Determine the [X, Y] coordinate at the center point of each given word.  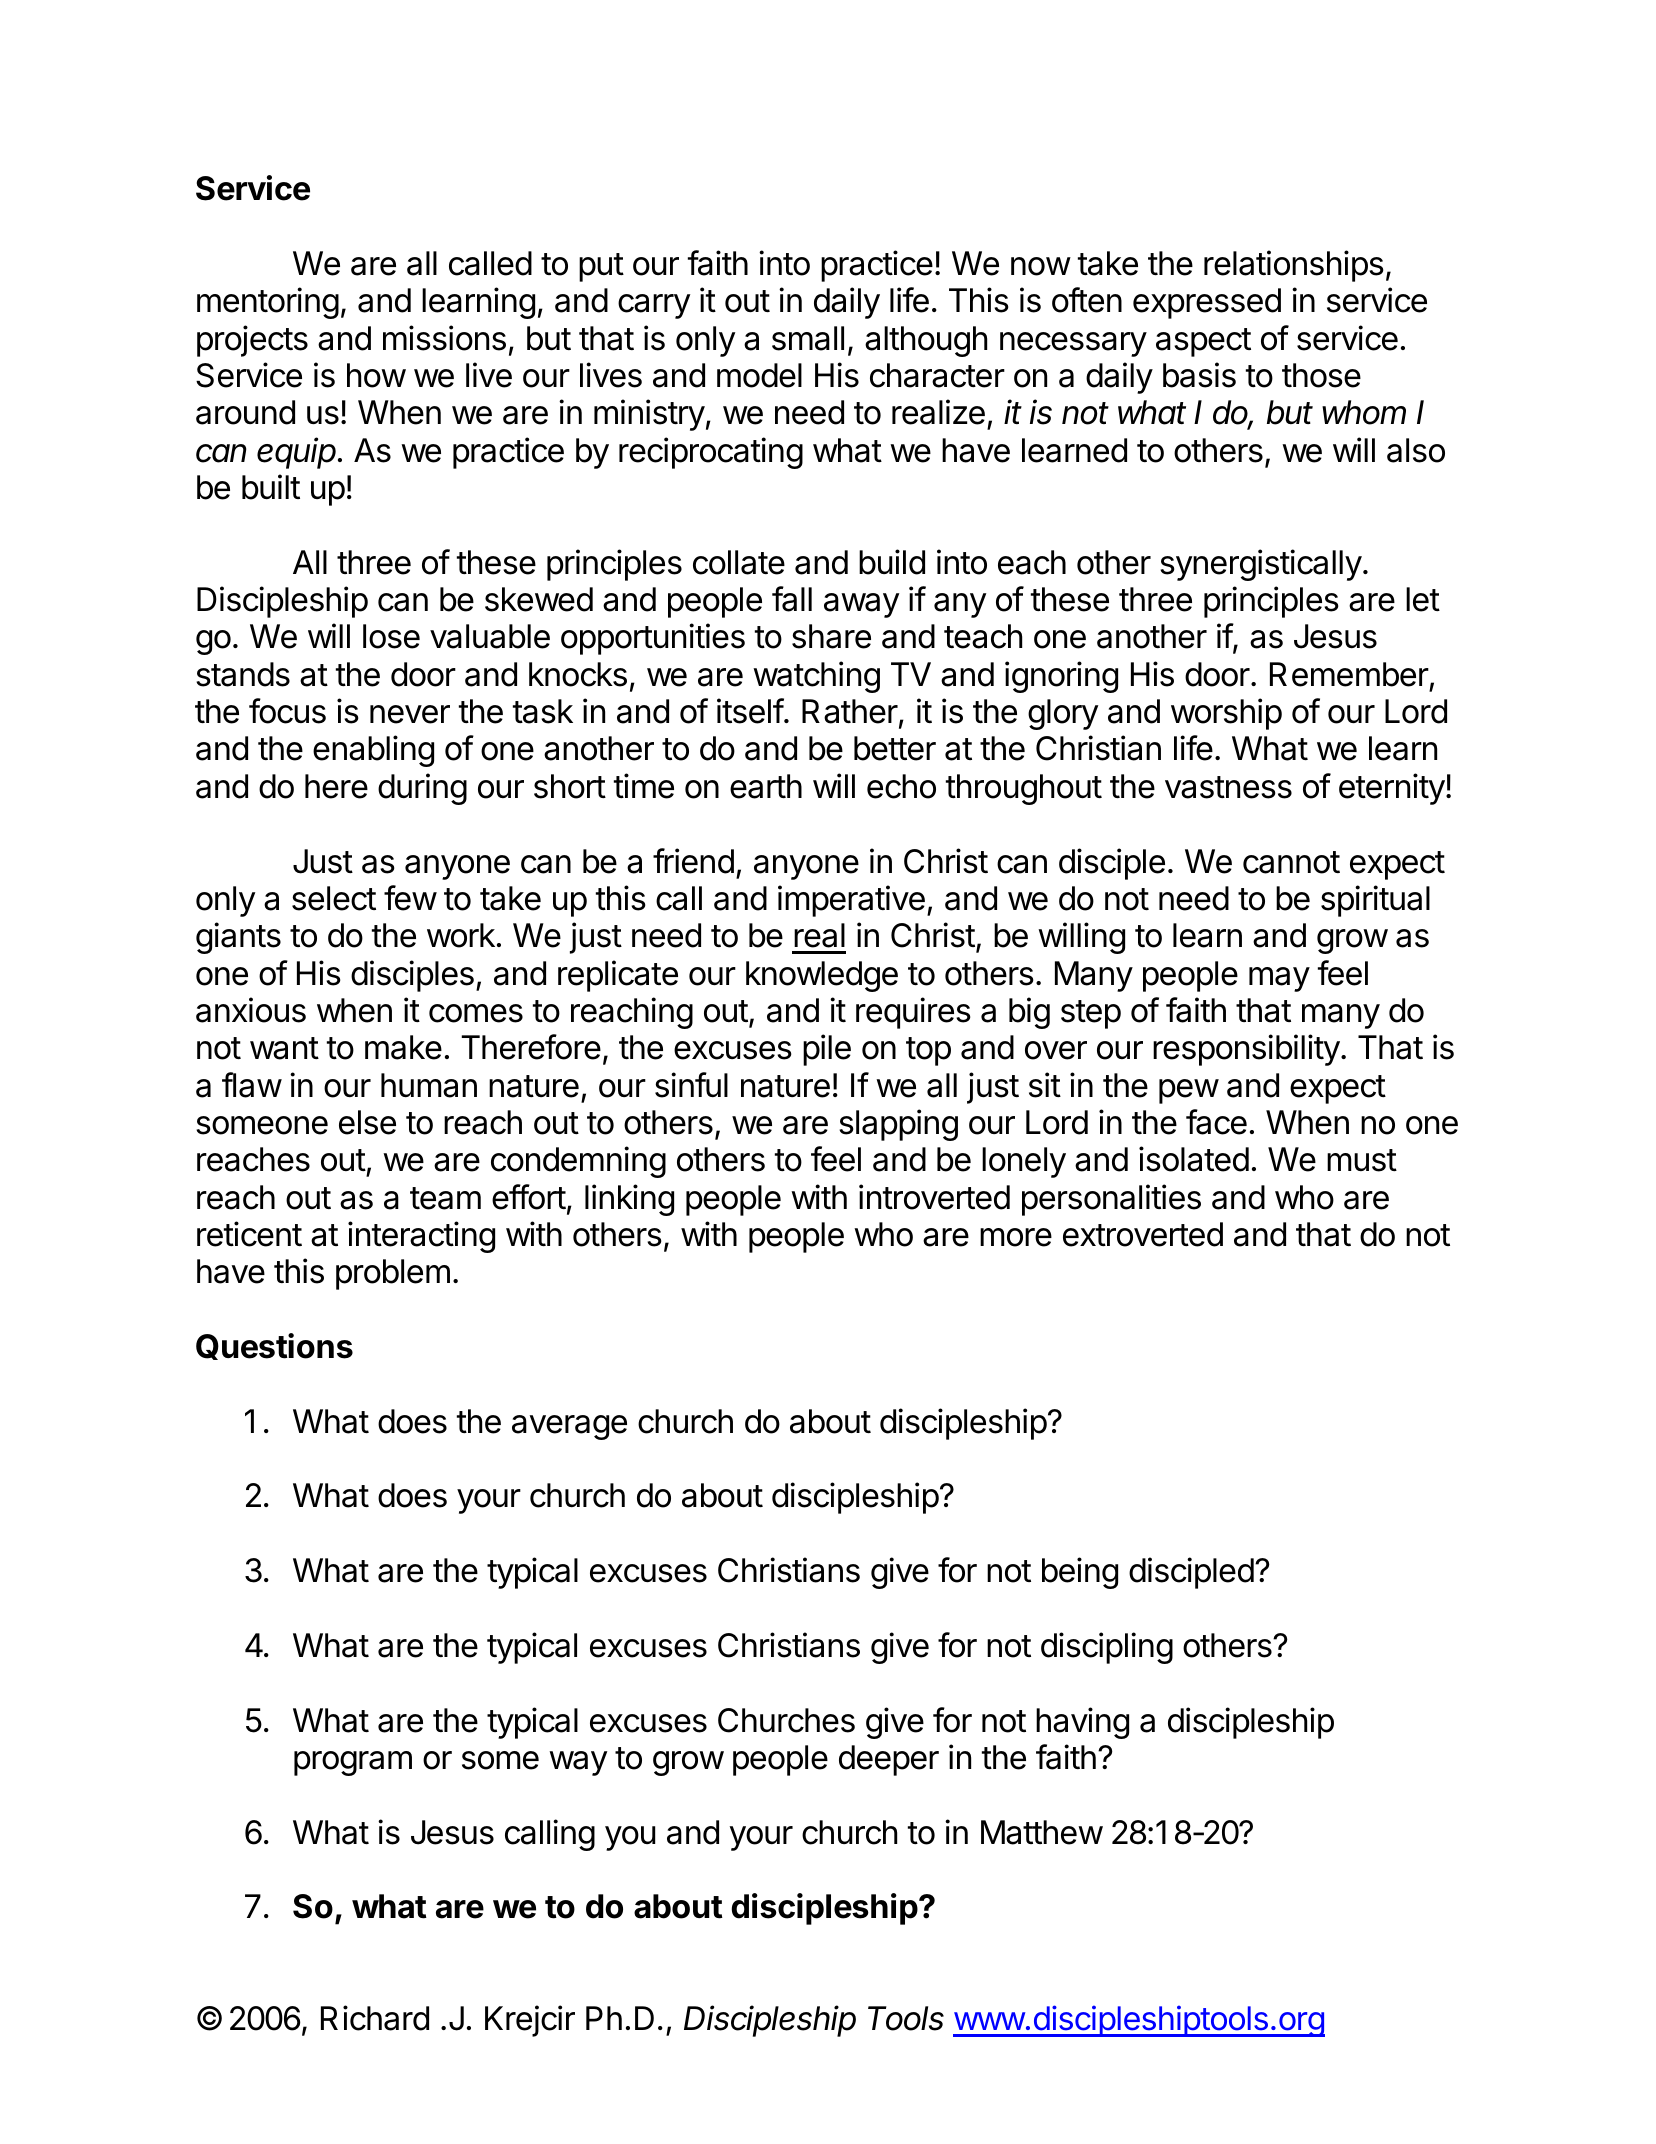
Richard [375, 2018]
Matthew [1042, 1832]
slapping [898, 1125]
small [808, 338]
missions [444, 338]
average [569, 1427]
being [1080, 1573]
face [1216, 1122]
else [367, 1122]
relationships [1294, 266]
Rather [850, 711]
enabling [373, 751]
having [1082, 1723]
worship [1226, 714]
